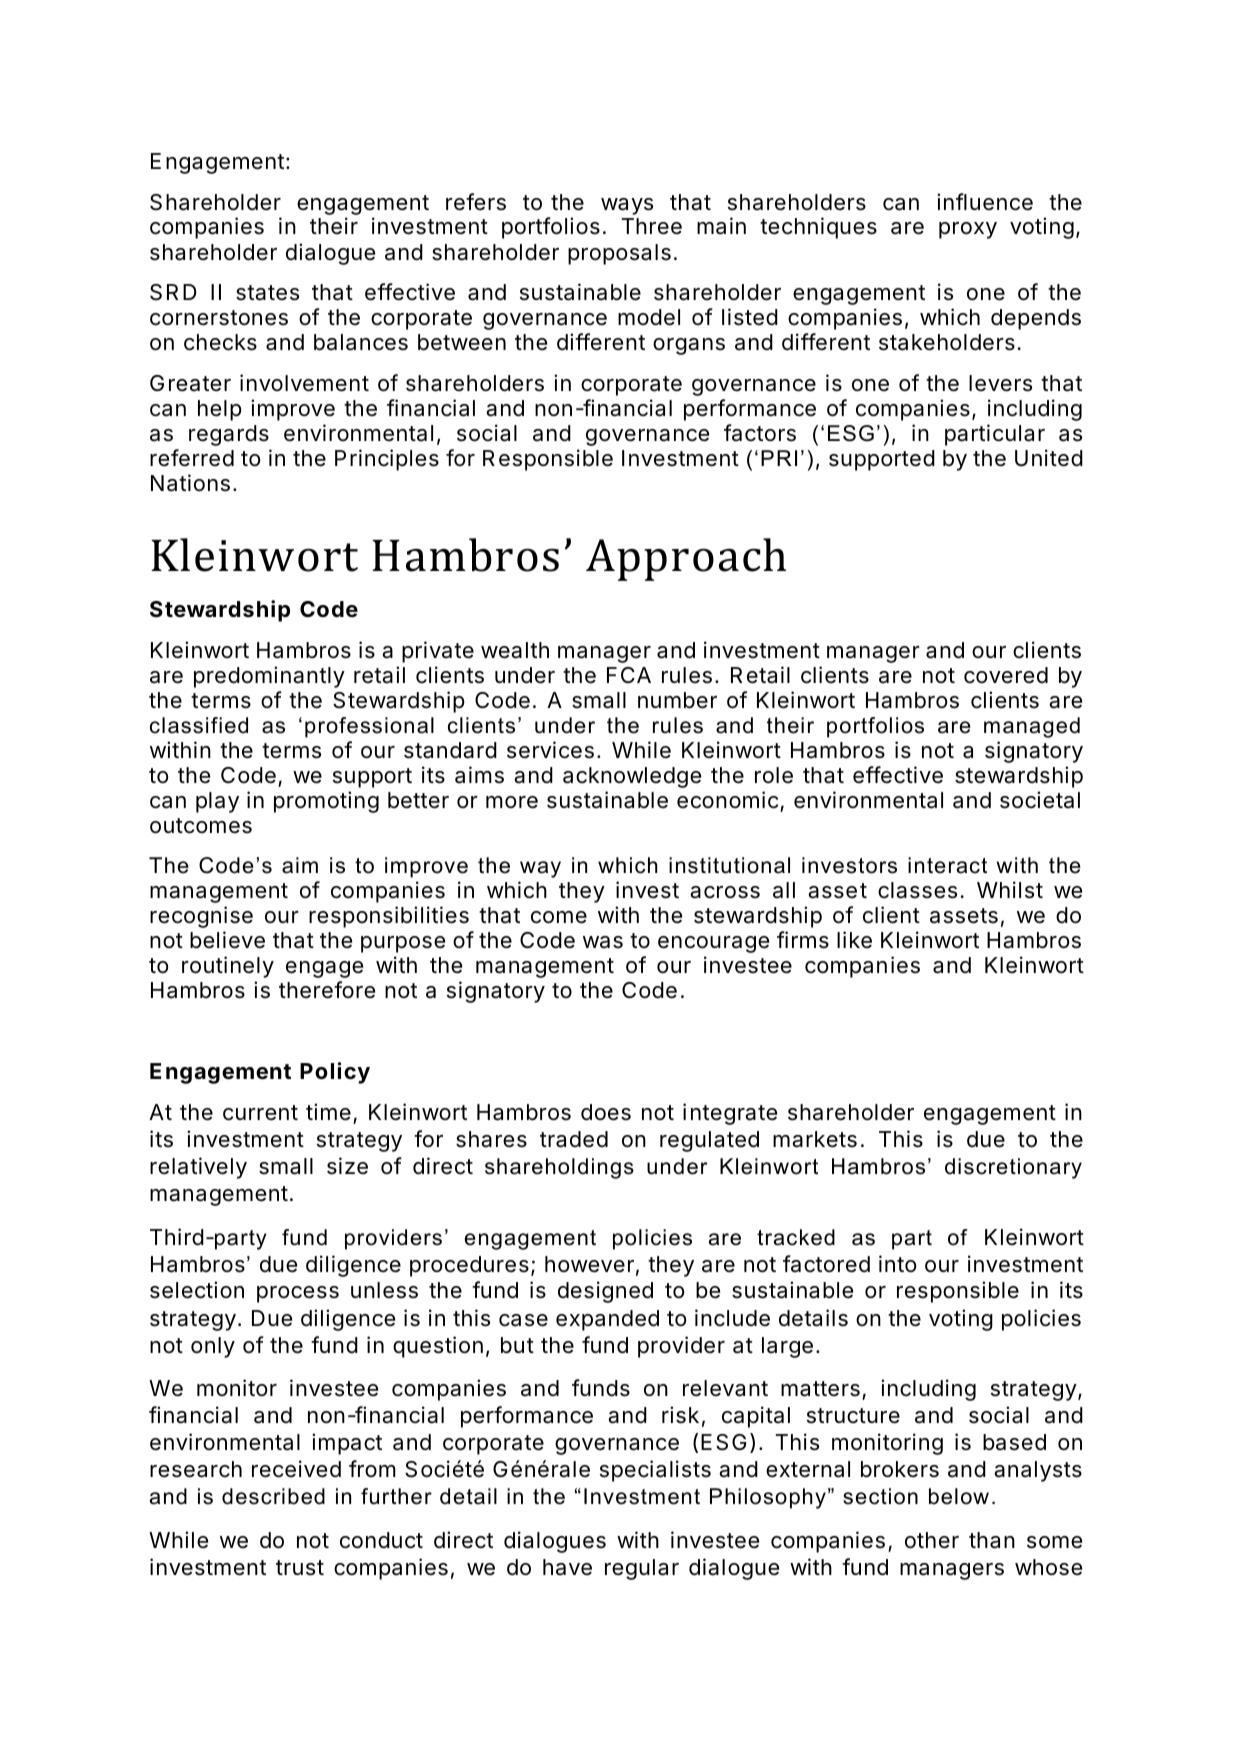  I want to click on believe, so click(227, 940).
